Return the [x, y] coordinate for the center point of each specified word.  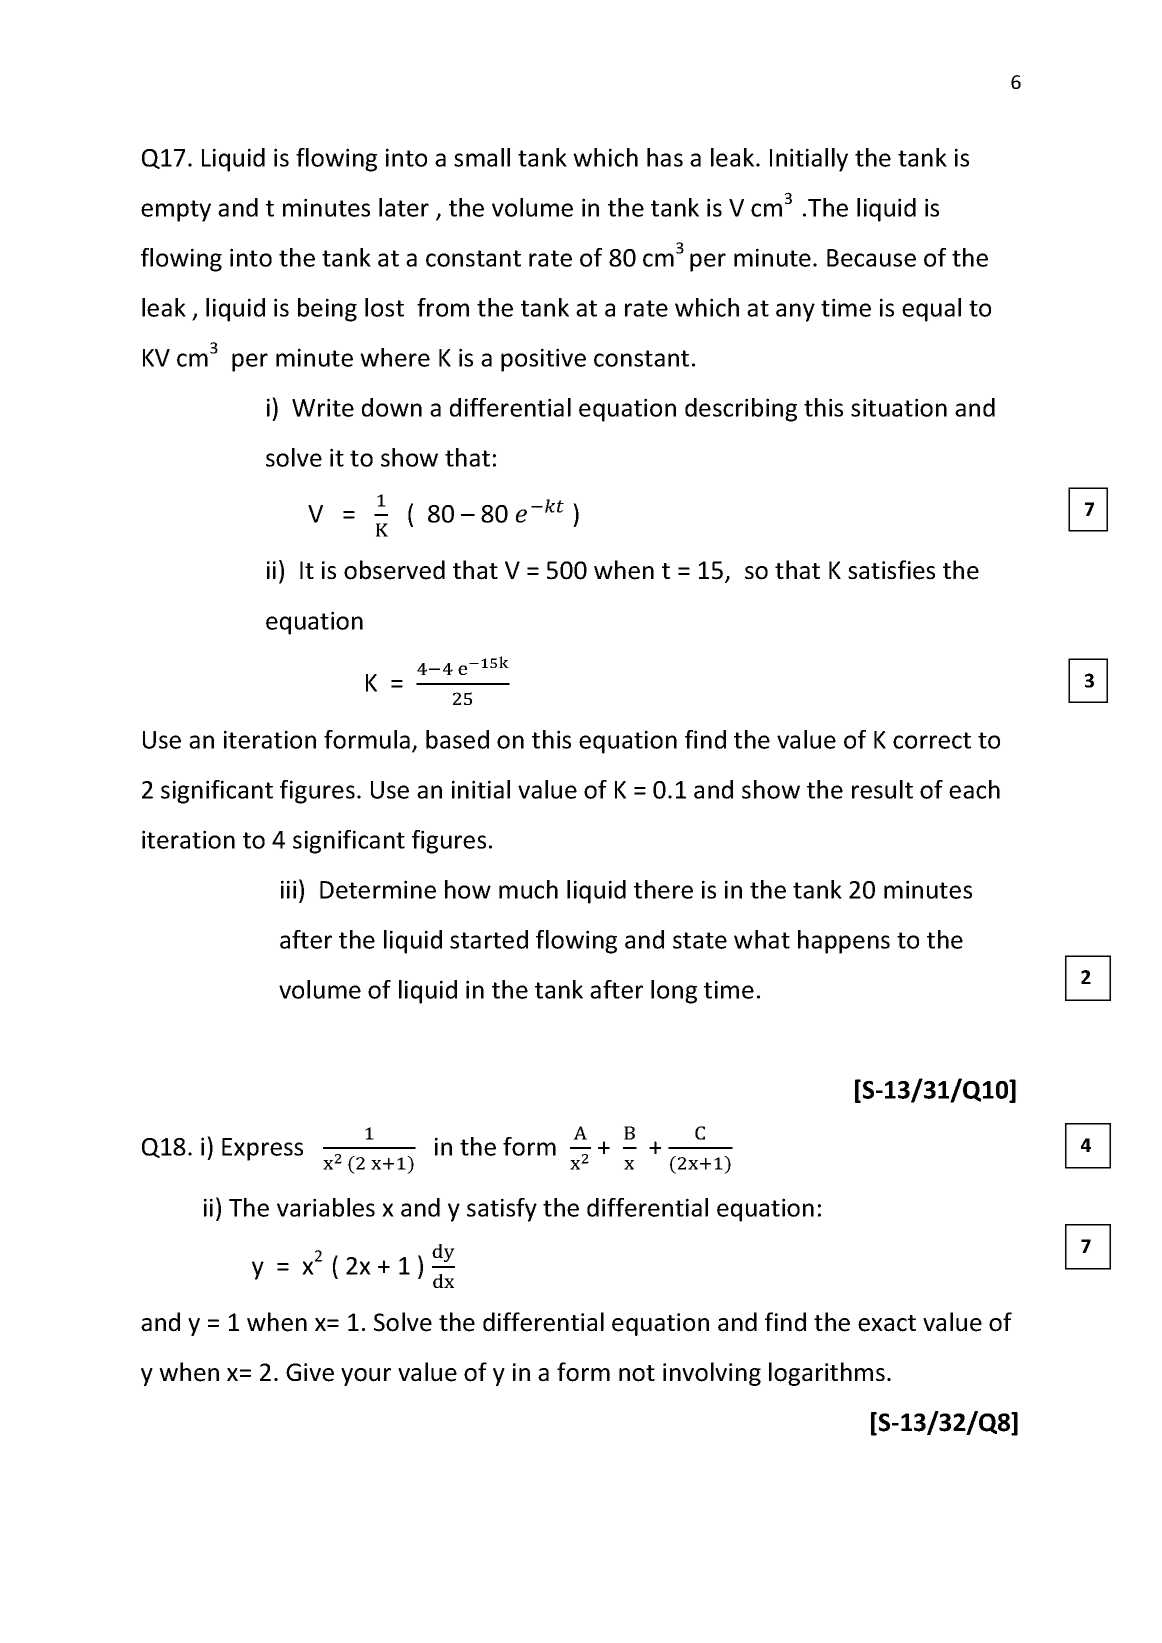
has [665, 157]
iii [288, 889]
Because [871, 258]
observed [394, 570]
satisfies [891, 570]
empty [176, 211]
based [457, 739]
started [489, 939]
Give [310, 1372]
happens [844, 942]
